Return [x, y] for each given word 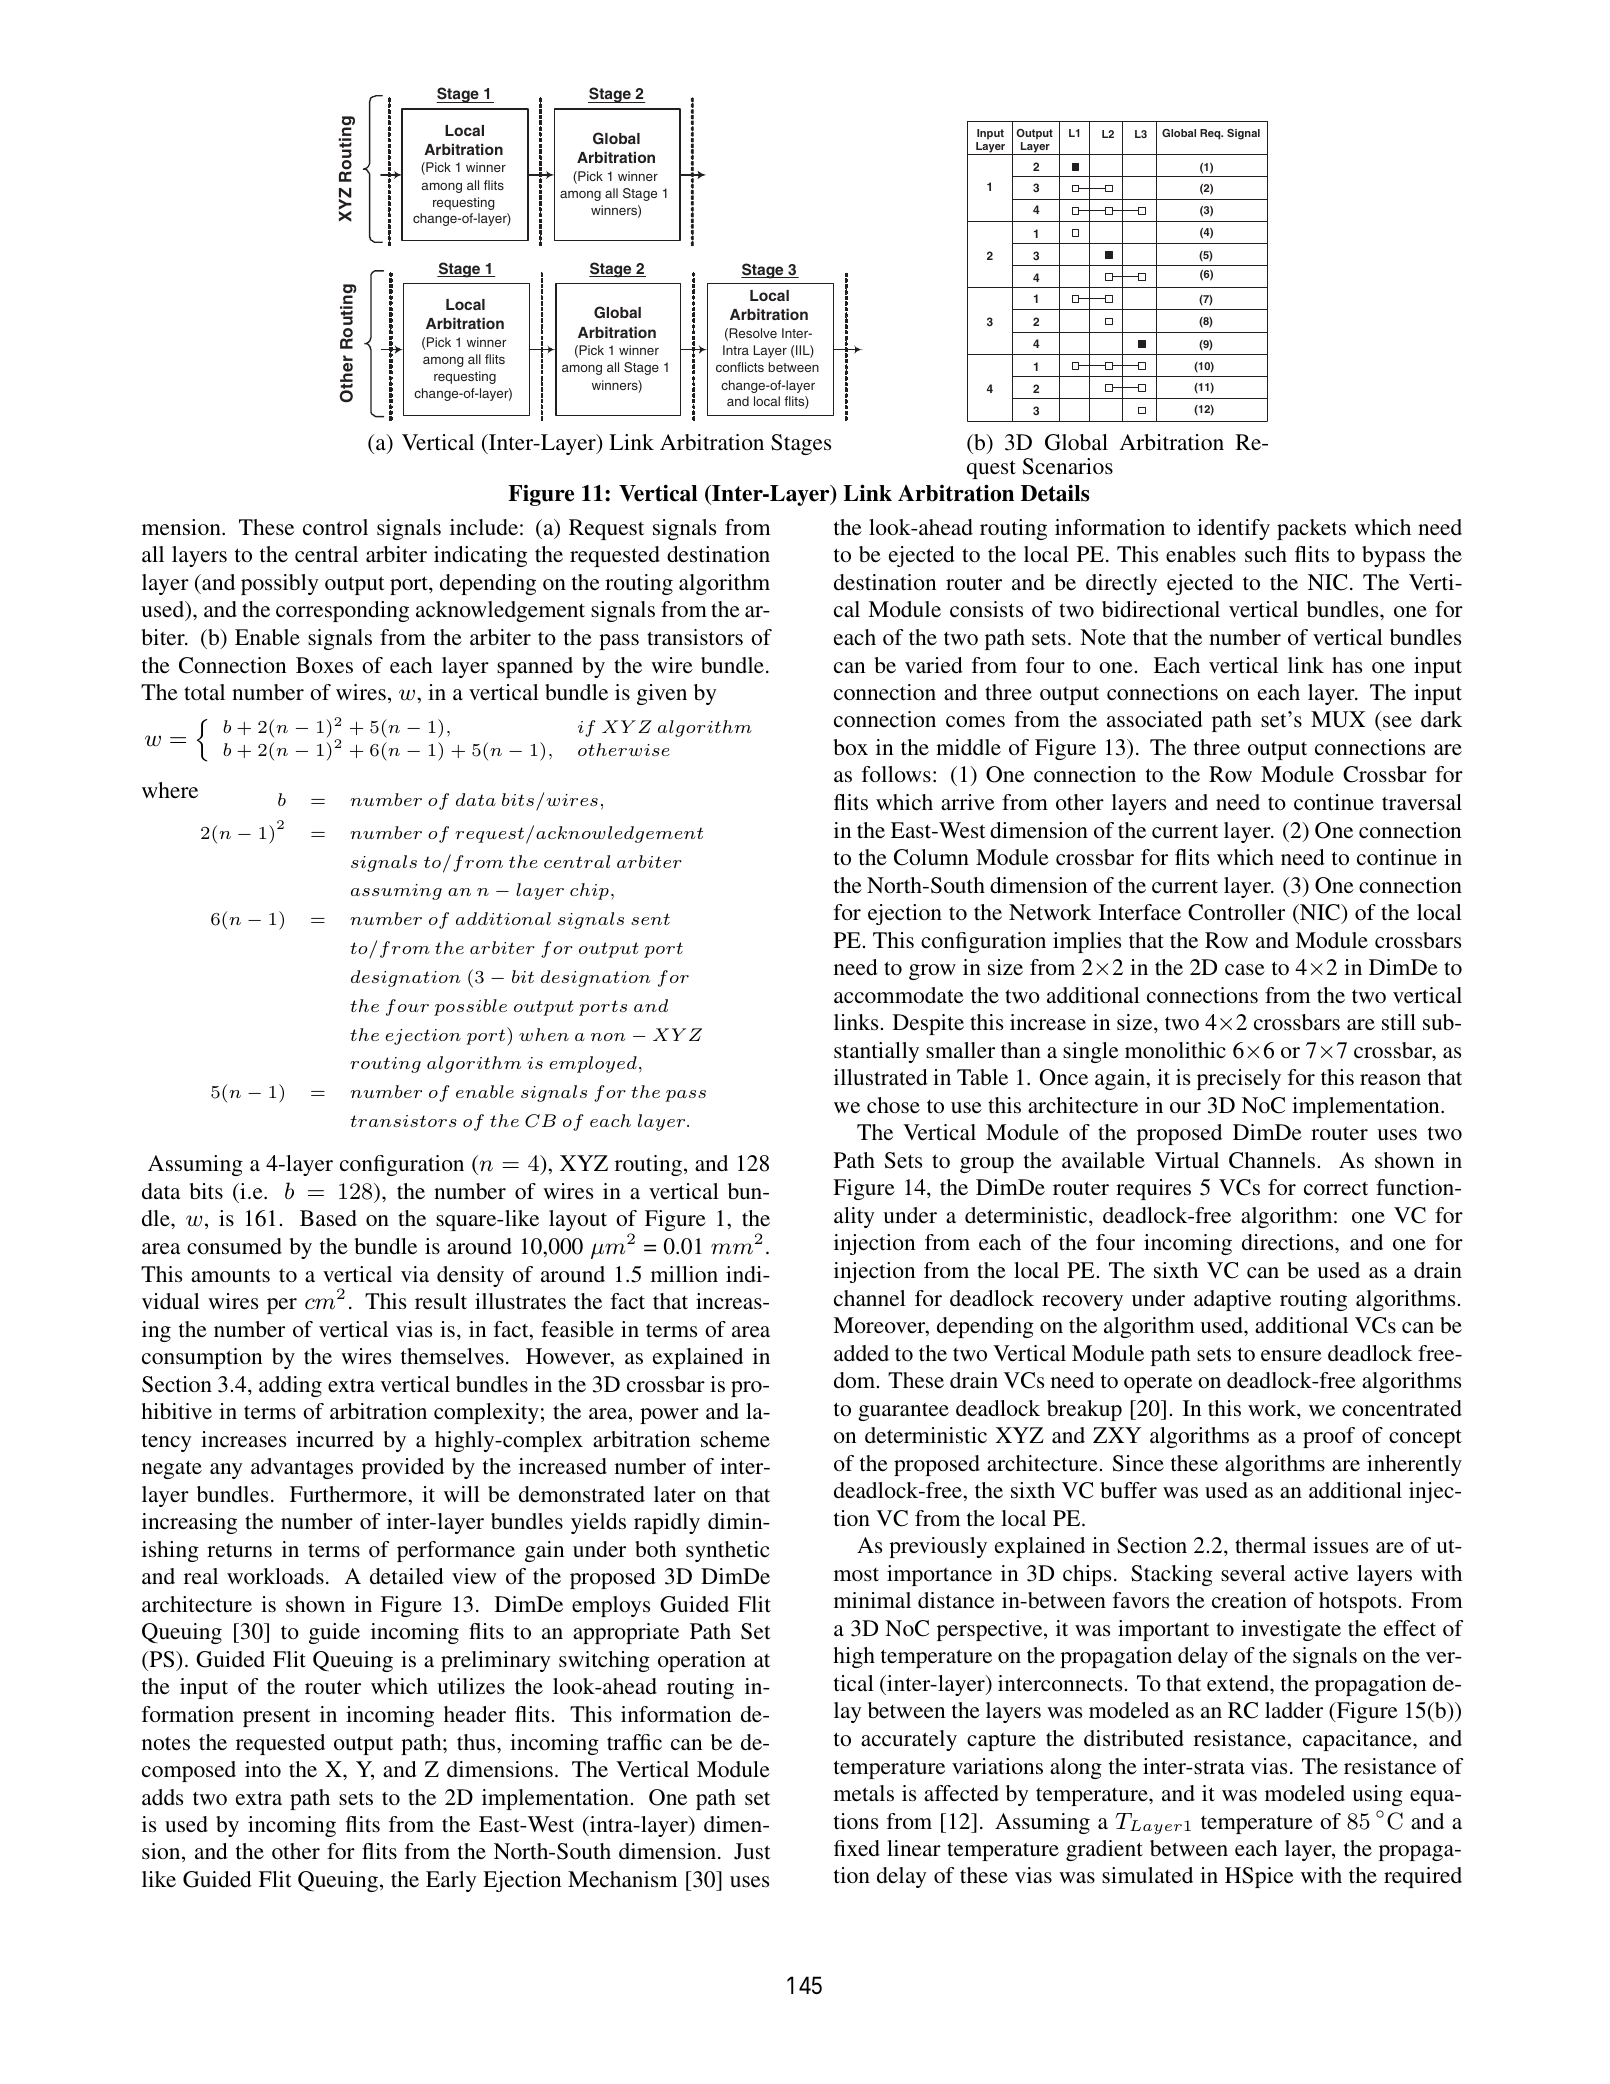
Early [451, 1881]
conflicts [740, 367]
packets [1311, 529]
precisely [1239, 1079]
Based [328, 1218]
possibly [279, 584]
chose [893, 1105]
